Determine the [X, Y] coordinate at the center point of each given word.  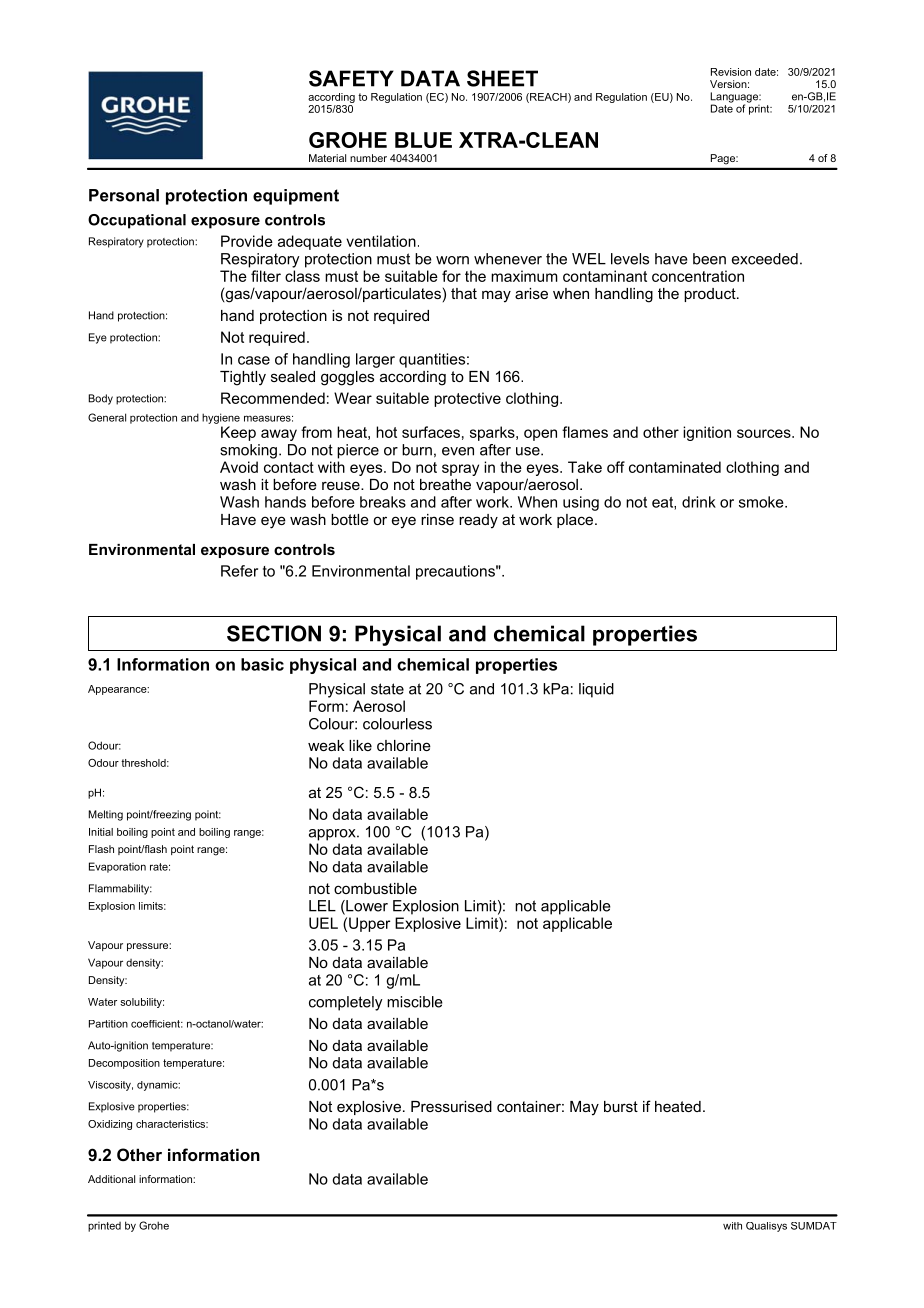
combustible [375, 888]
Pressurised [451, 1106]
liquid [596, 690]
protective [467, 399]
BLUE [423, 140]
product [711, 295]
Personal [124, 195]
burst [621, 1106]
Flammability [120, 889]
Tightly [243, 378]
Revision [731, 72]
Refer [239, 571]
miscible [415, 1002]
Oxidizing [110, 1125]
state [387, 689]
